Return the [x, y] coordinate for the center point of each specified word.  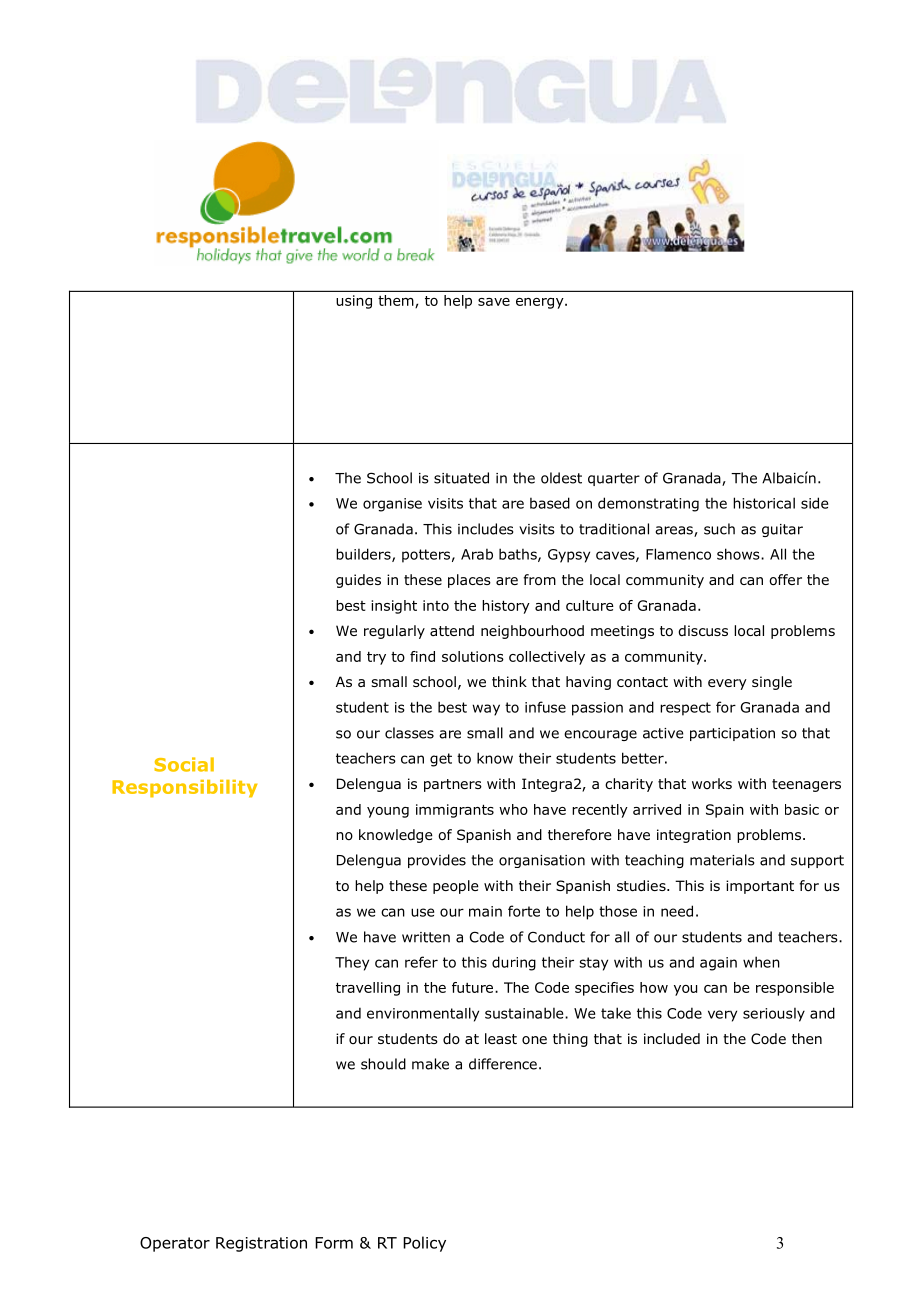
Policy [424, 1244]
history [506, 607]
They [352, 964]
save [494, 302]
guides [358, 581]
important [760, 887]
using [354, 302]
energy [541, 303]
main [485, 911]
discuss [703, 630]
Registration [261, 1244]
